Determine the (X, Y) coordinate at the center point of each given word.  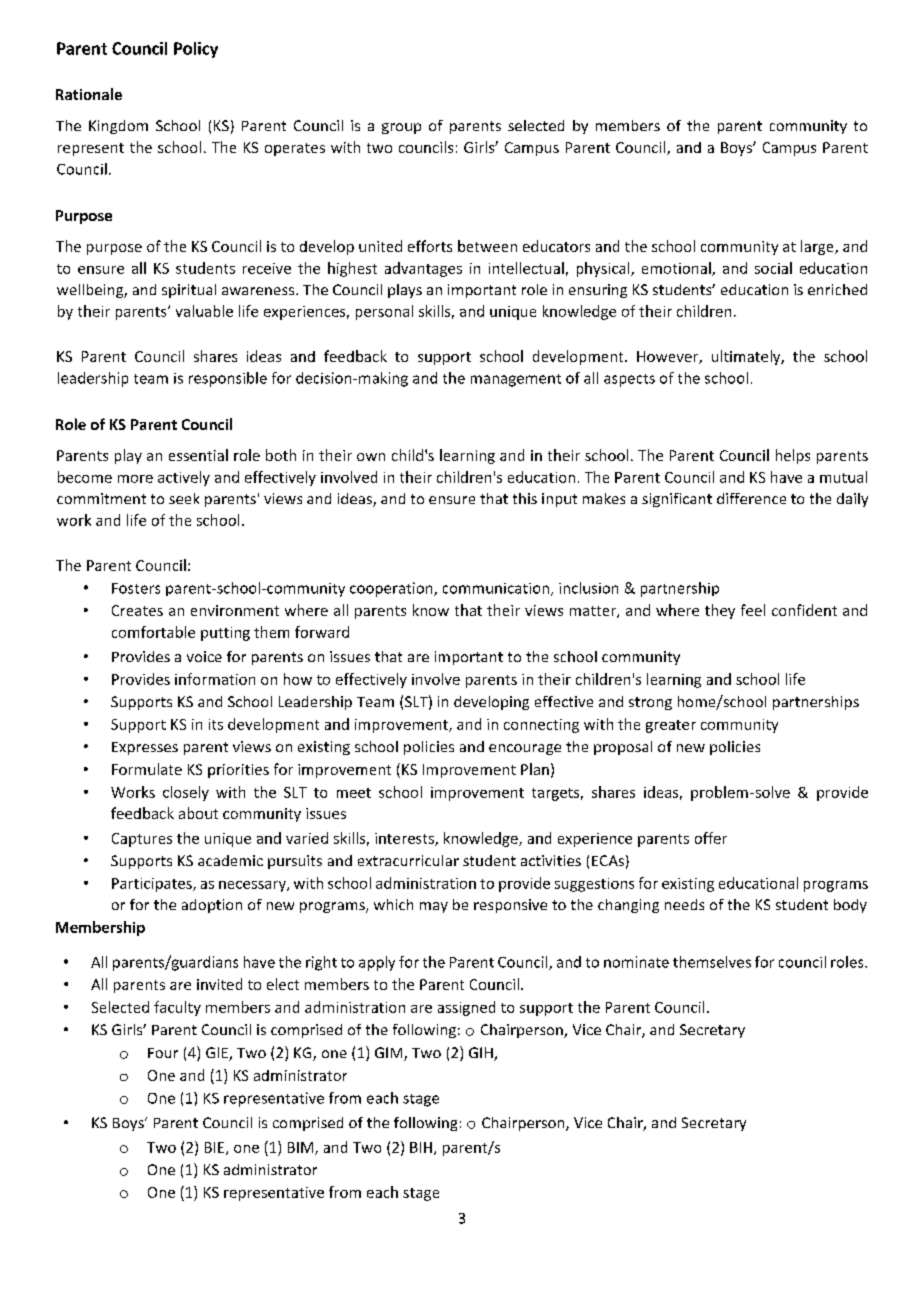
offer (711, 838)
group (401, 128)
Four (163, 1053)
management (516, 380)
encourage (525, 749)
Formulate (147, 769)
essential (198, 455)
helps (793, 456)
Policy (196, 50)
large (818, 247)
